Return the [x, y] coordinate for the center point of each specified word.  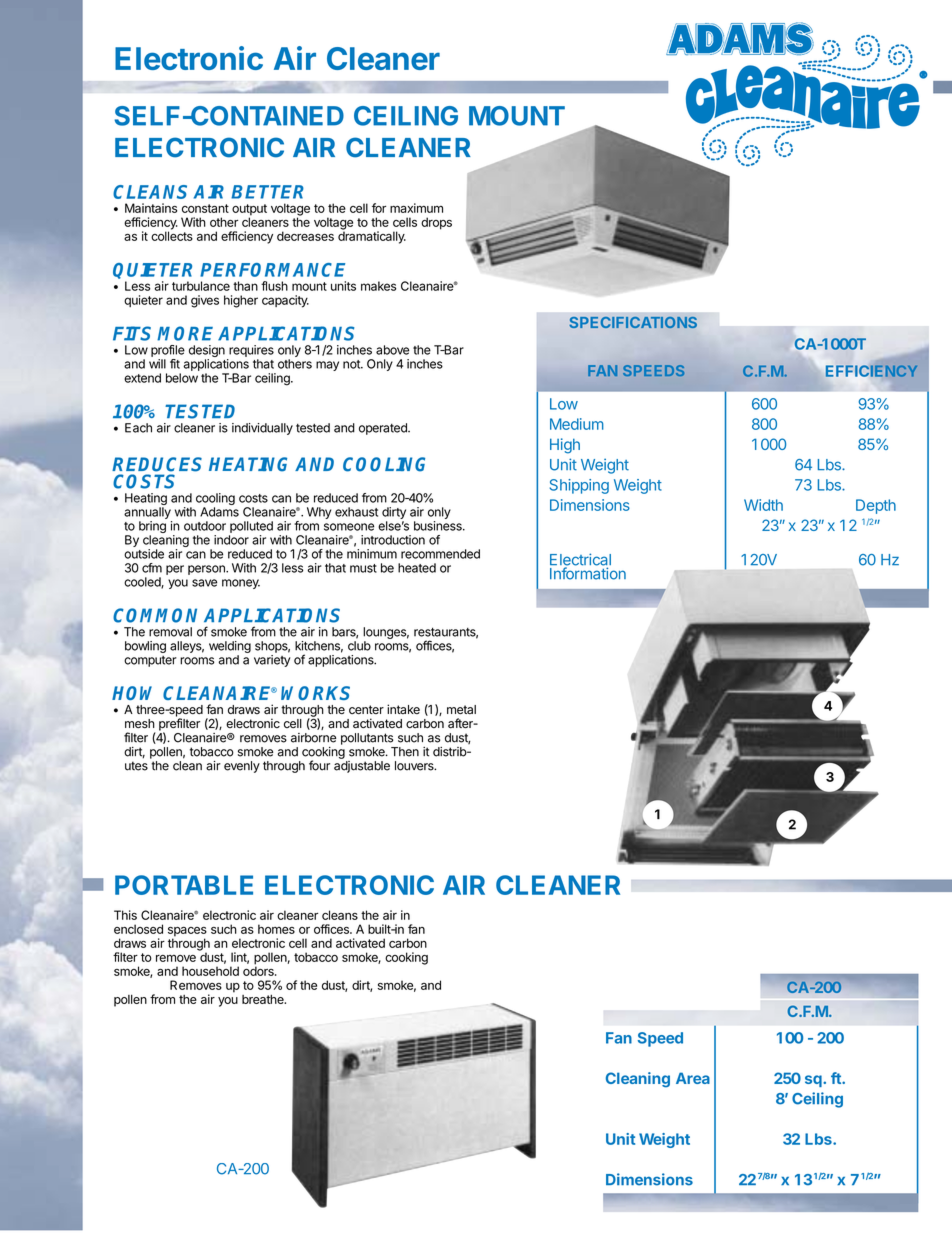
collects [172, 235]
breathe [264, 999]
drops [436, 223]
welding [230, 647]
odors [259, 970]
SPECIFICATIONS [633, 322]
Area [693, 1078]
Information [588, 572]
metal [461, 709]
